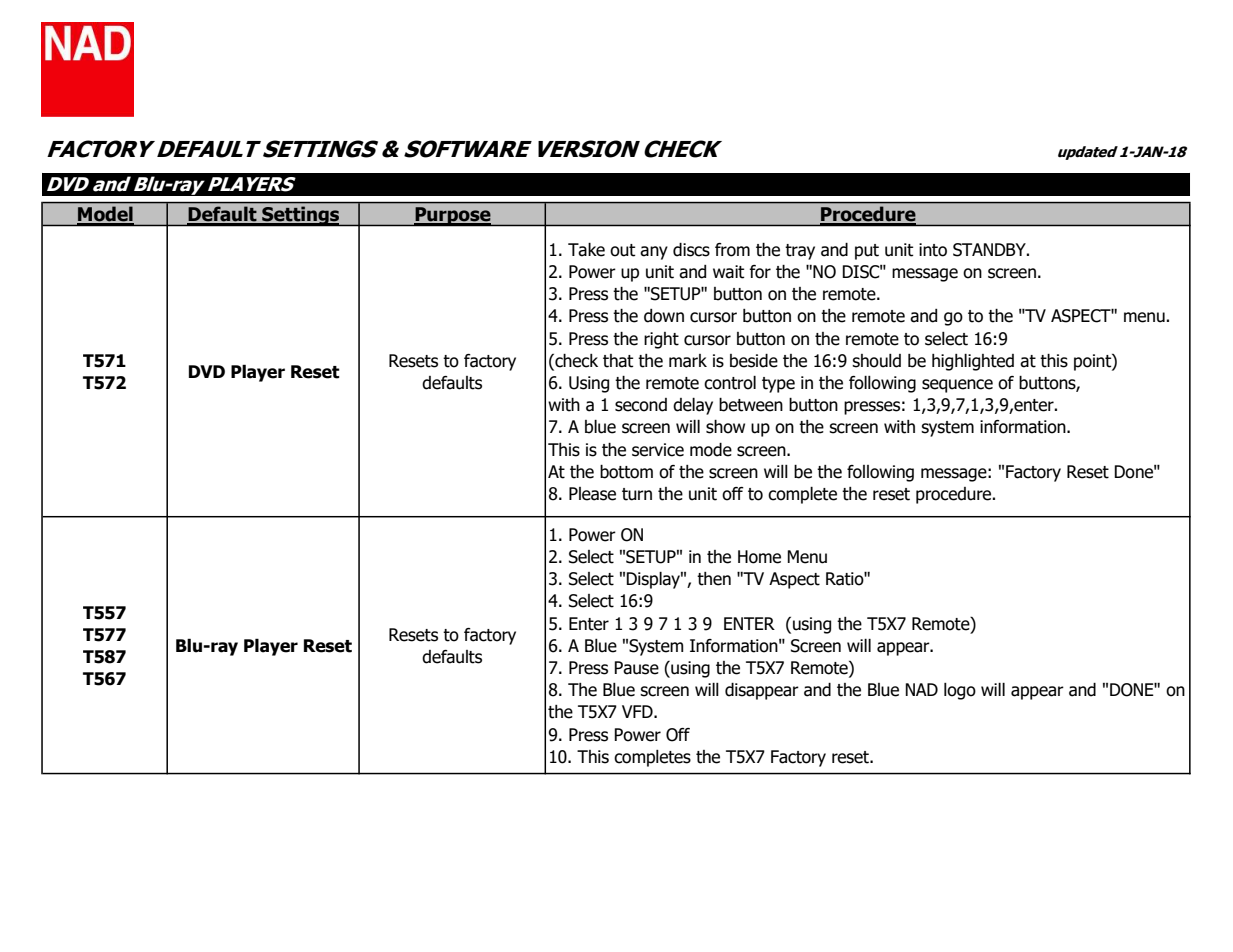 The height and width of the screenshot is (952, 1233). Describe the element at coordinates (921, 689) in the screenshot. I see `NAD` at that location.
